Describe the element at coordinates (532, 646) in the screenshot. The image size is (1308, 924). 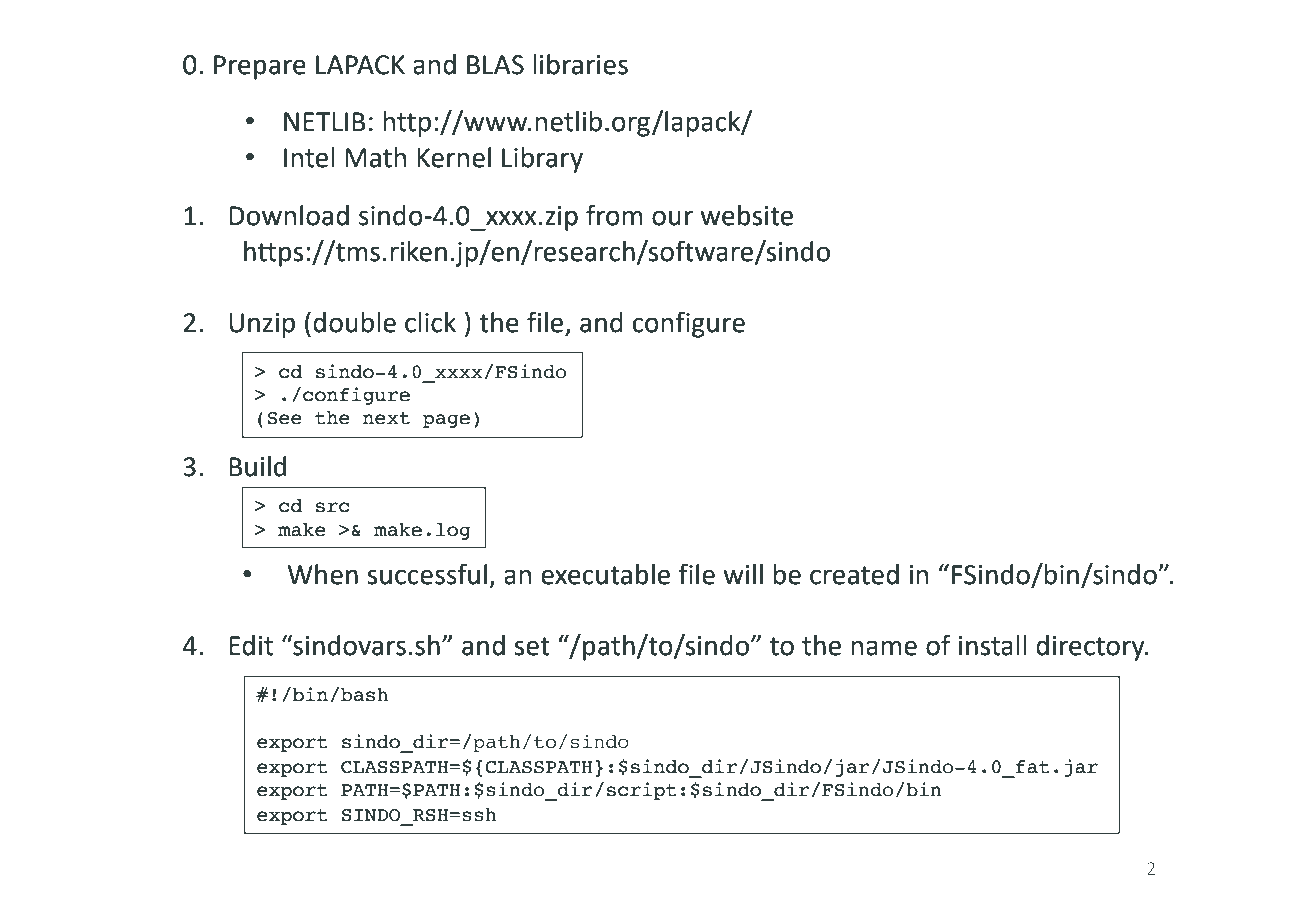
I see `set` at that location.
